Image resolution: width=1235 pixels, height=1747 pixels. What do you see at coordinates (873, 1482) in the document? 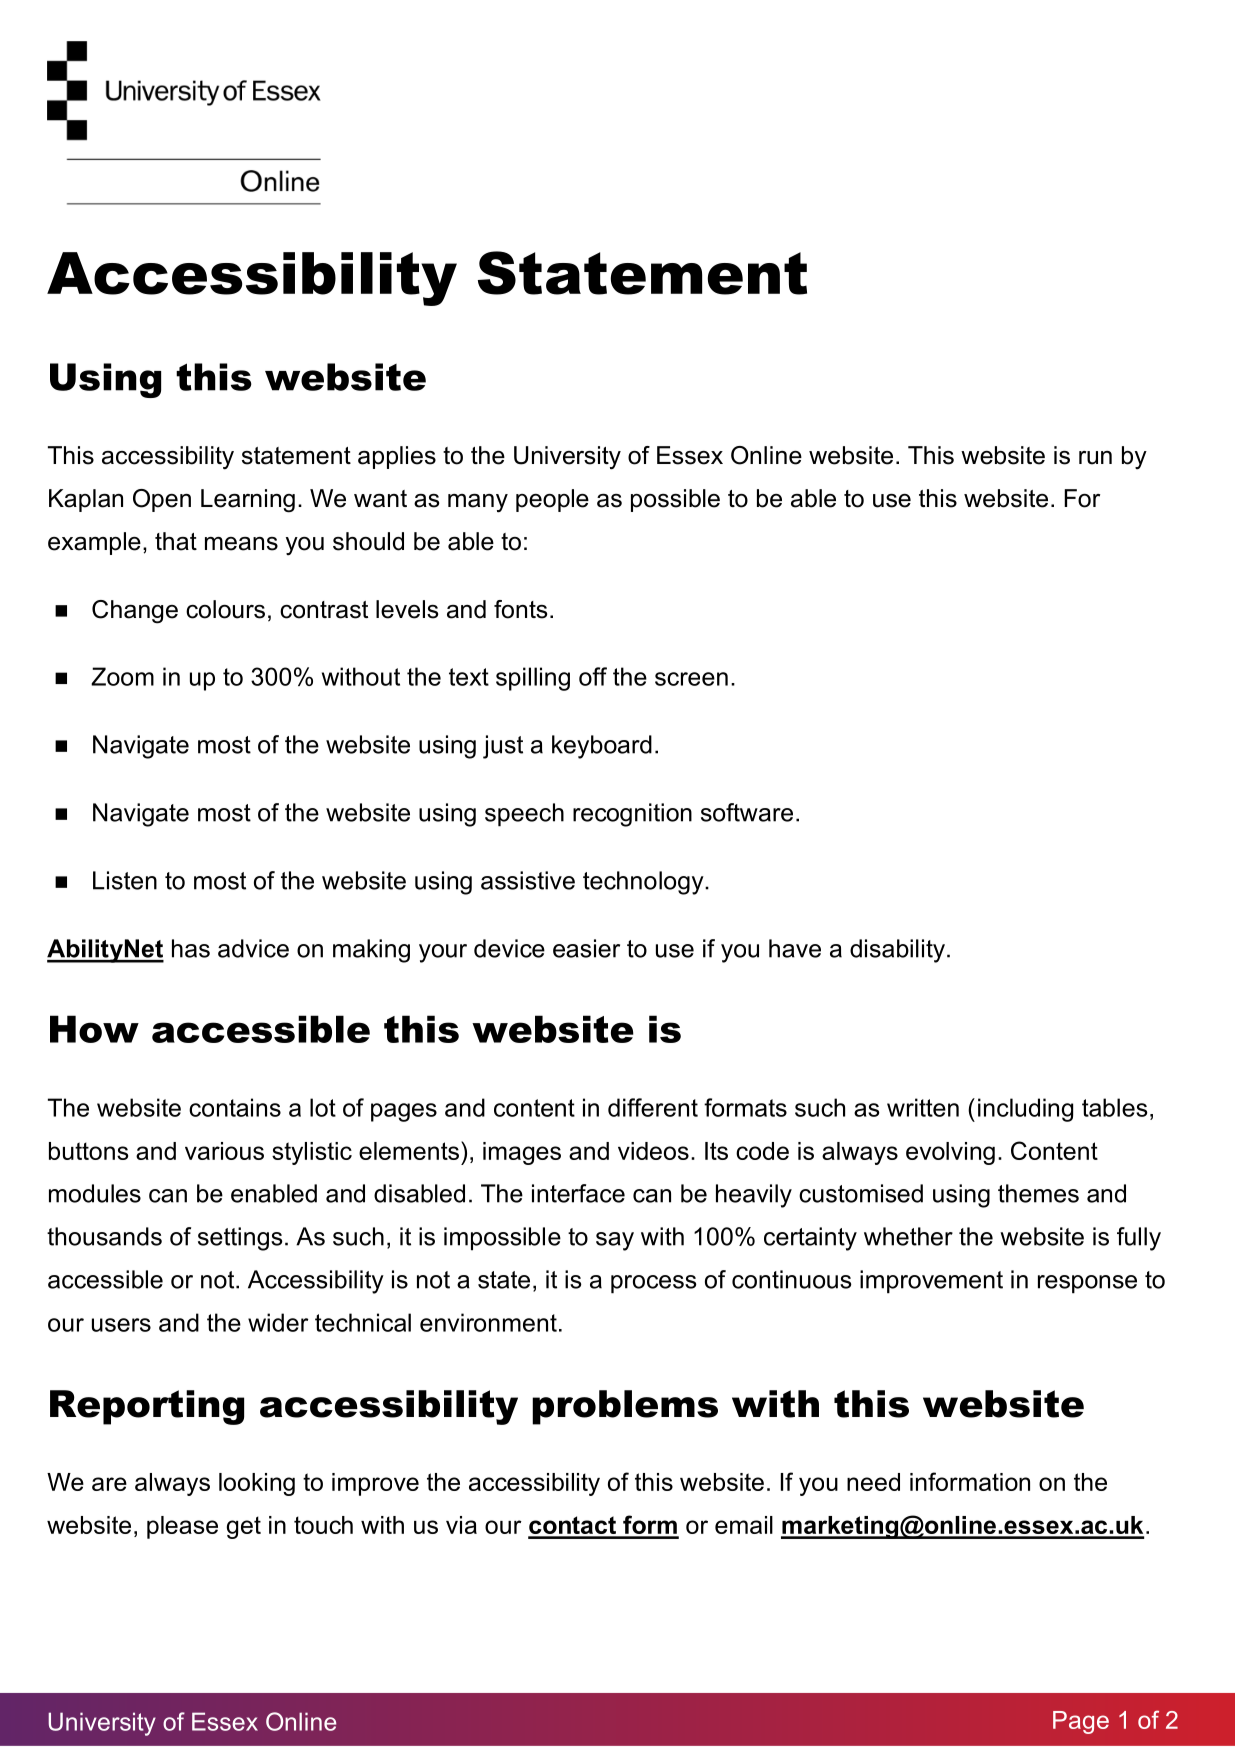
I see `need` at bounding box center [873, 1482].
